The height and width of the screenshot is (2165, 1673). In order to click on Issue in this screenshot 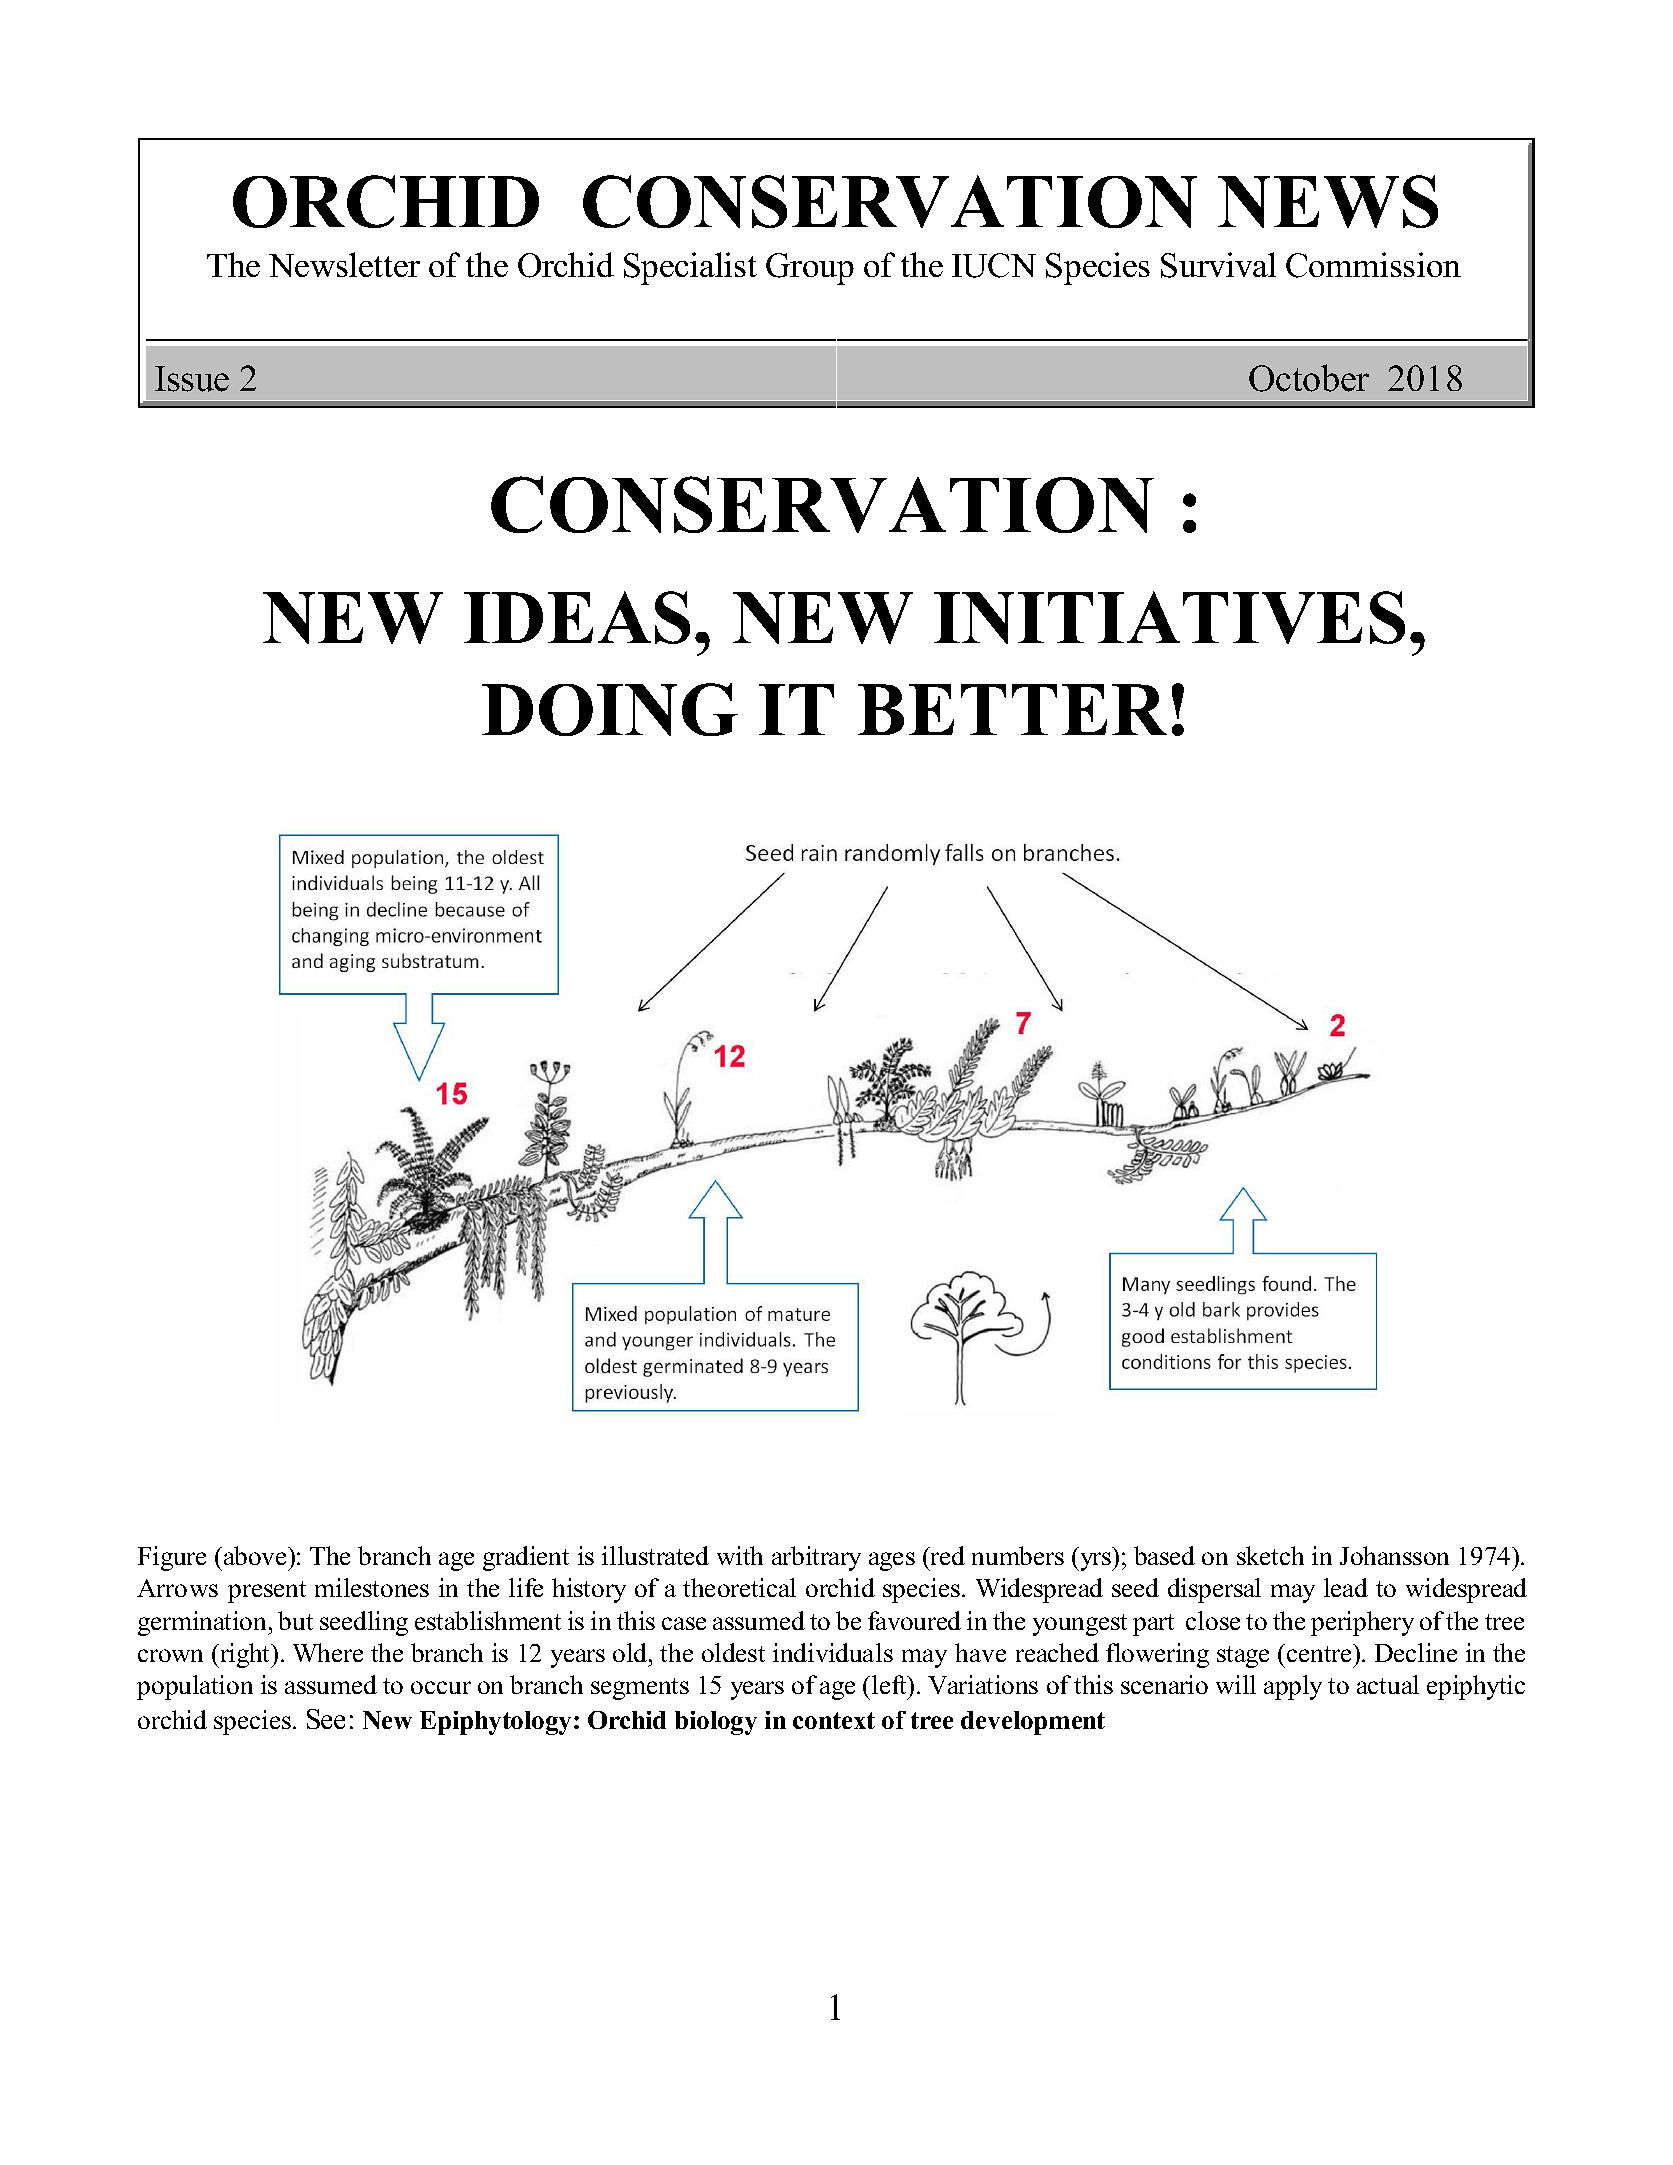, I will do `click(192, 379)`.
